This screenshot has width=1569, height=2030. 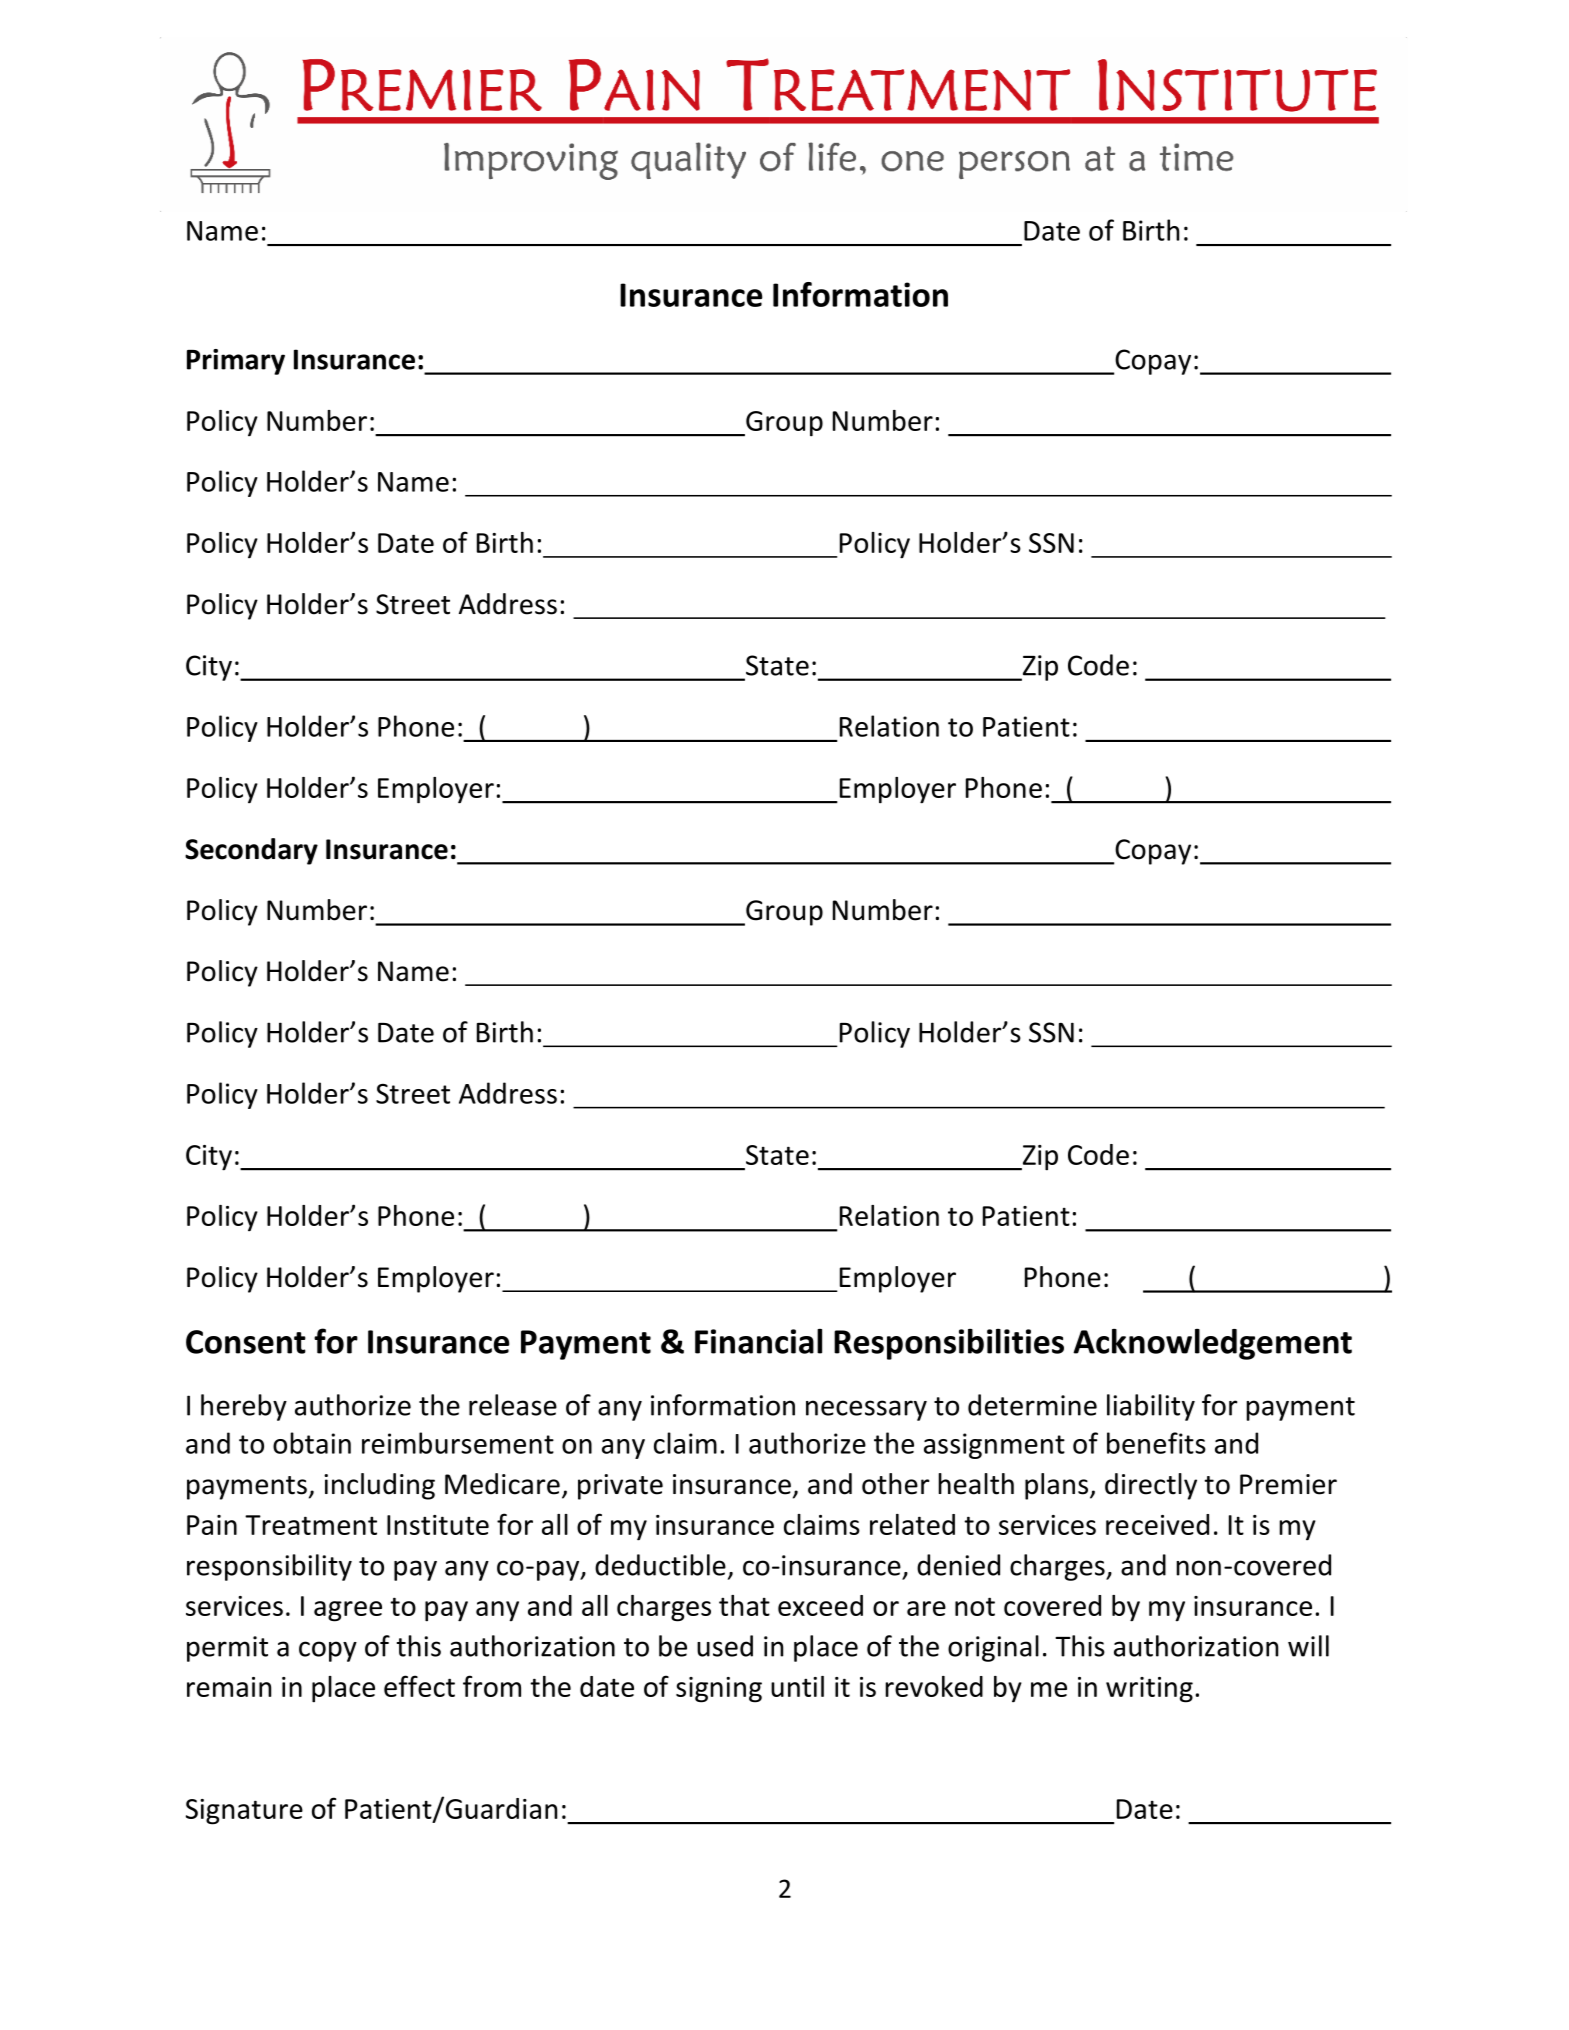 What do you see at coordinates (244, 1812) in the screenshot?
I see `Signature` at bounding box center [244, 1812].
